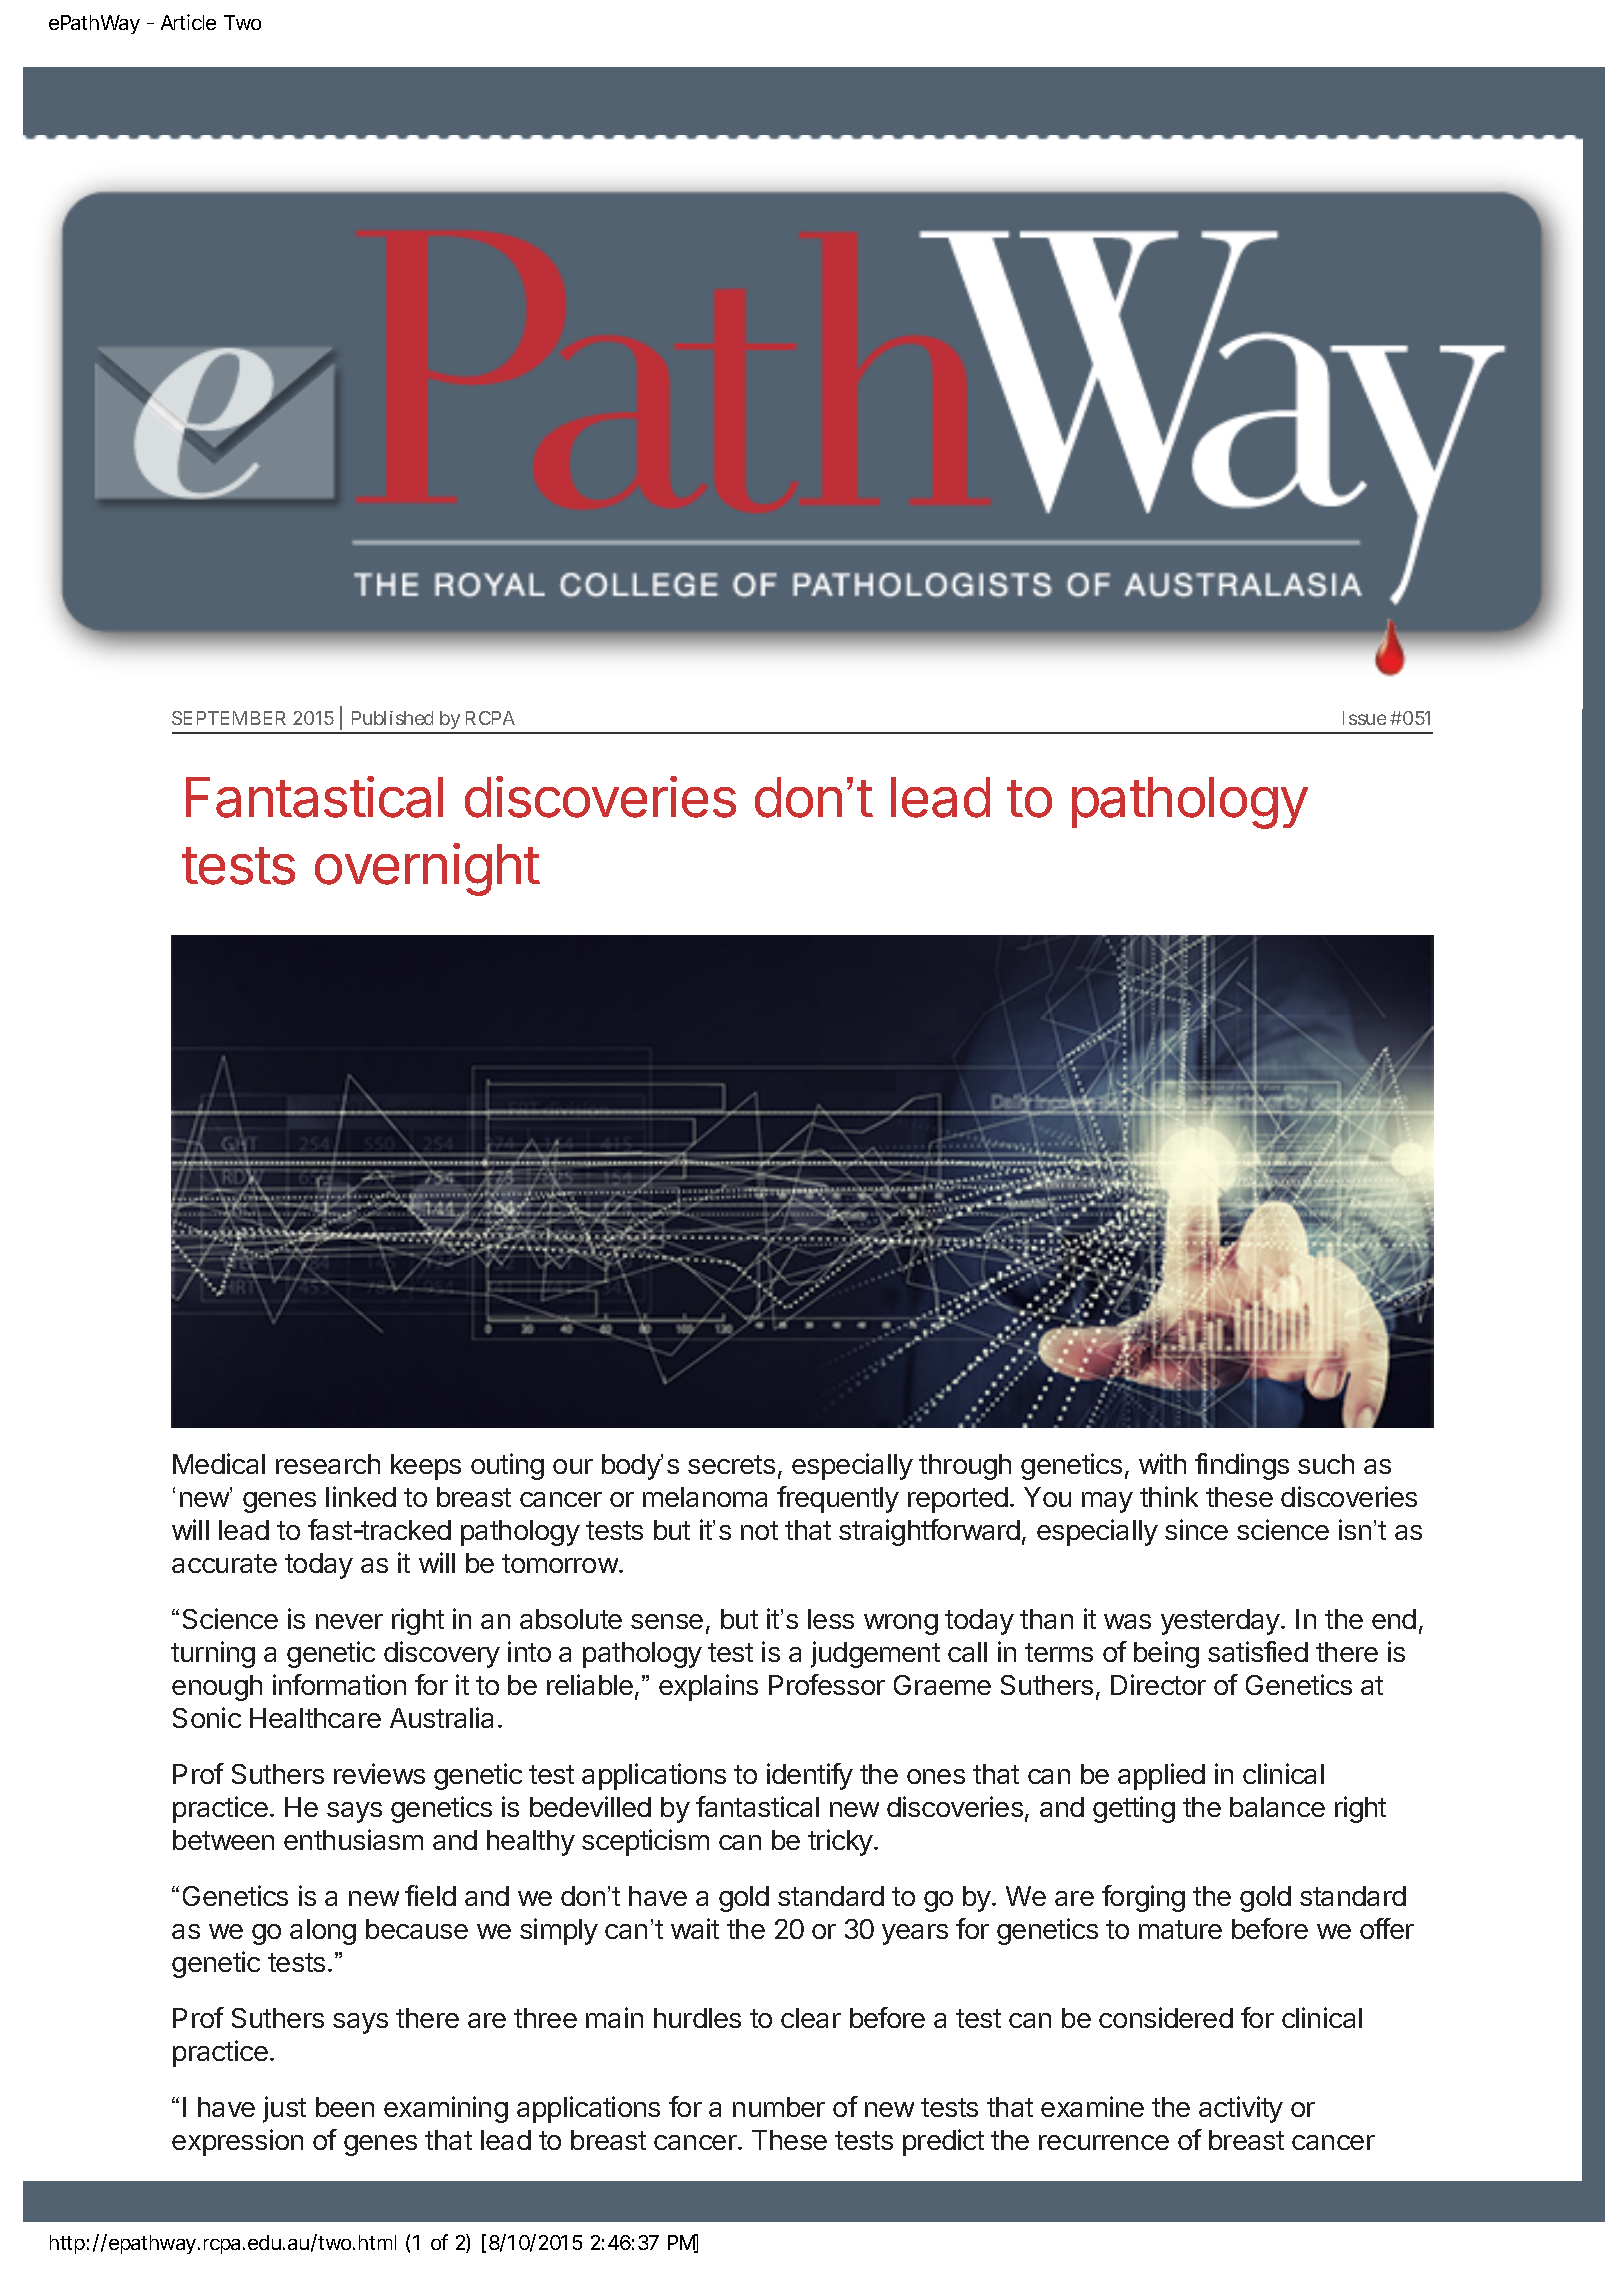  Describe the element at coordinates (1258, 1651) in the page. I see `satisfied` at that location.
